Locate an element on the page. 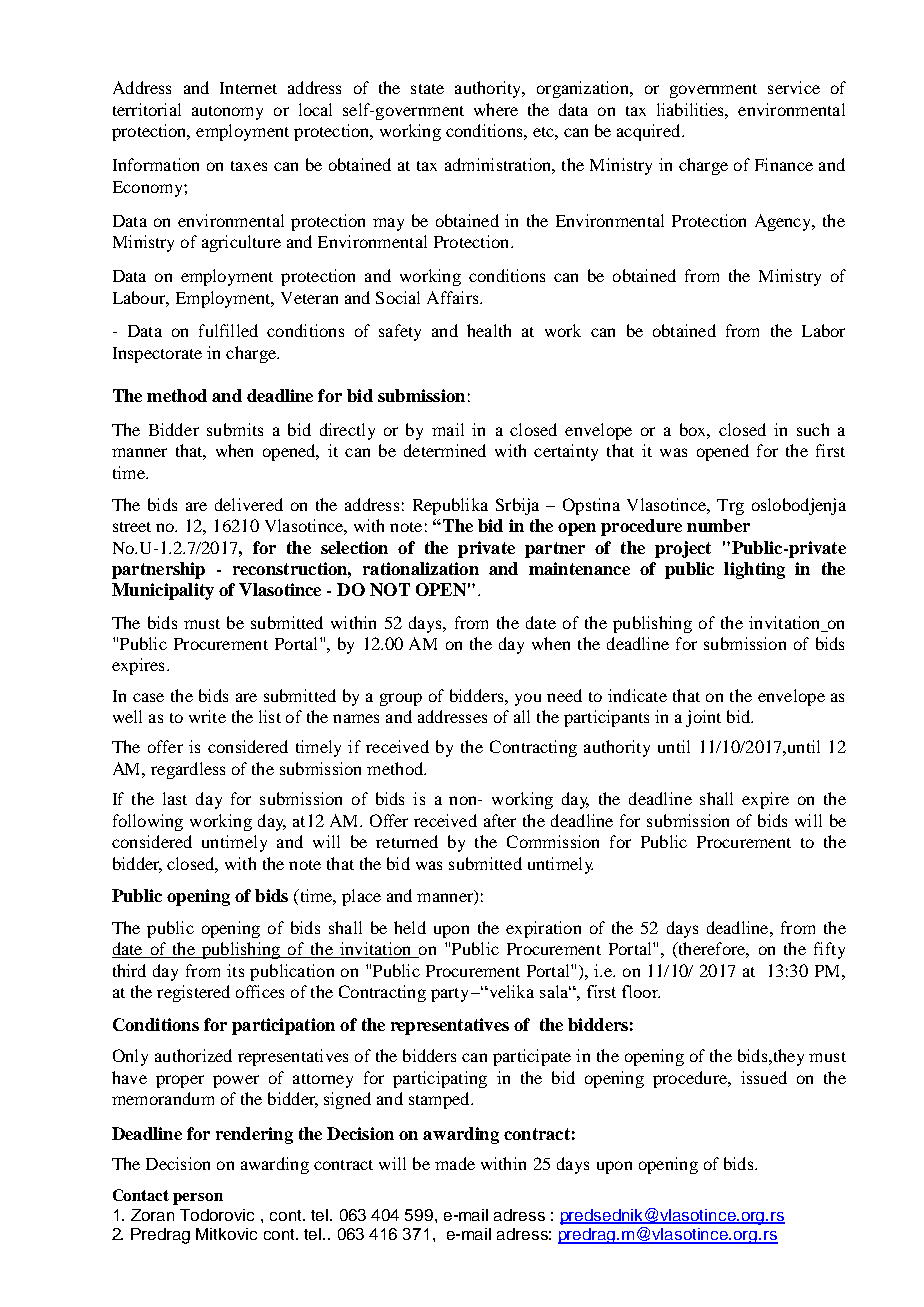 This page has width=924, height=1307. autonomy is located at coordinates (227, 113).
